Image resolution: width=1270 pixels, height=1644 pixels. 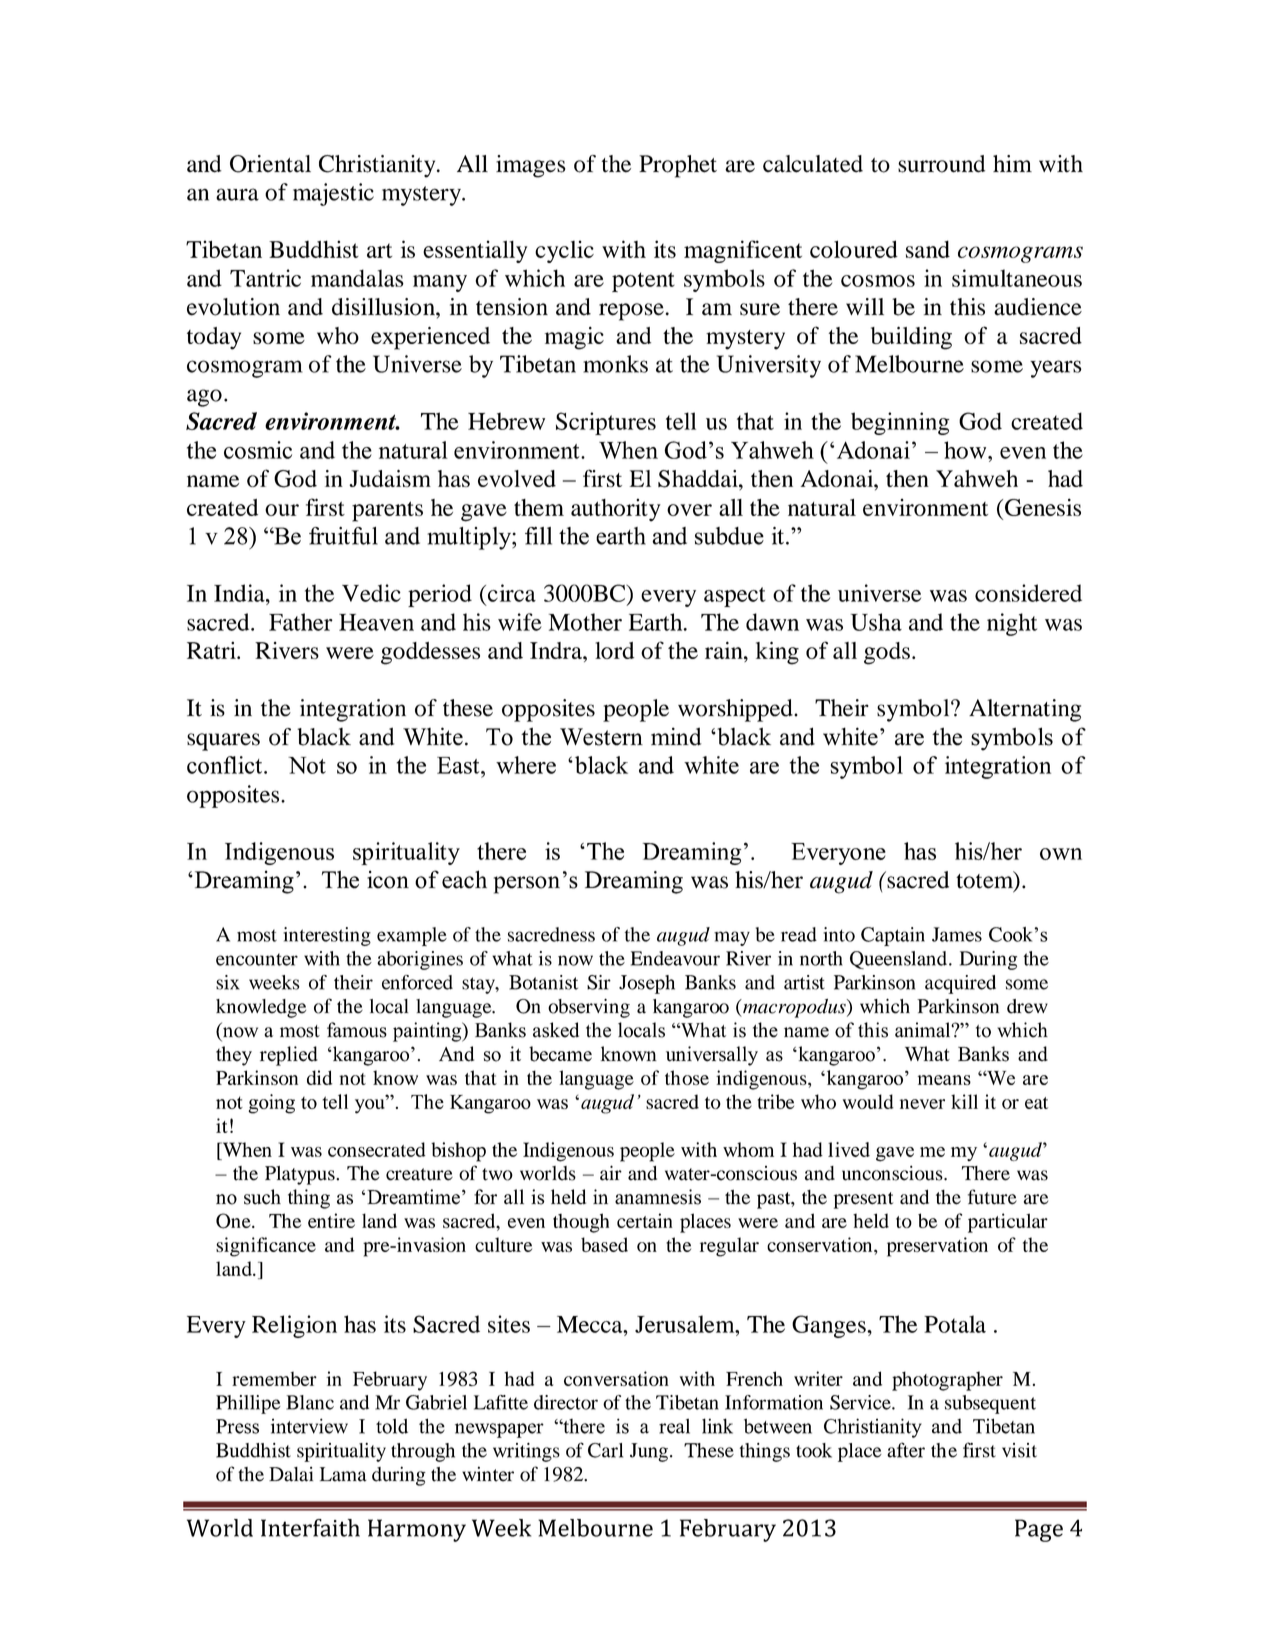 I want to click on authority, so click(x=616, y=510).
